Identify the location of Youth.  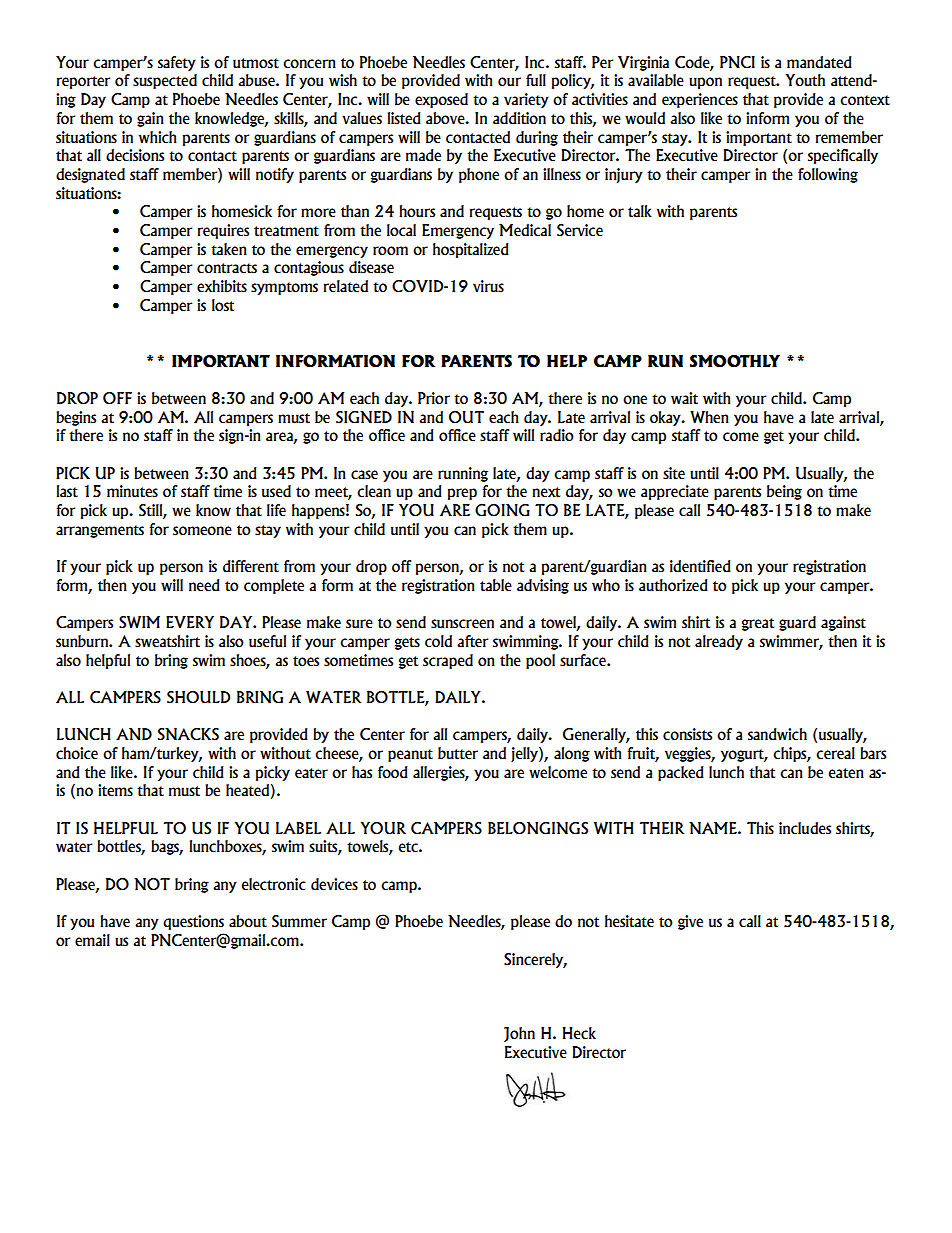
(805, 80).
